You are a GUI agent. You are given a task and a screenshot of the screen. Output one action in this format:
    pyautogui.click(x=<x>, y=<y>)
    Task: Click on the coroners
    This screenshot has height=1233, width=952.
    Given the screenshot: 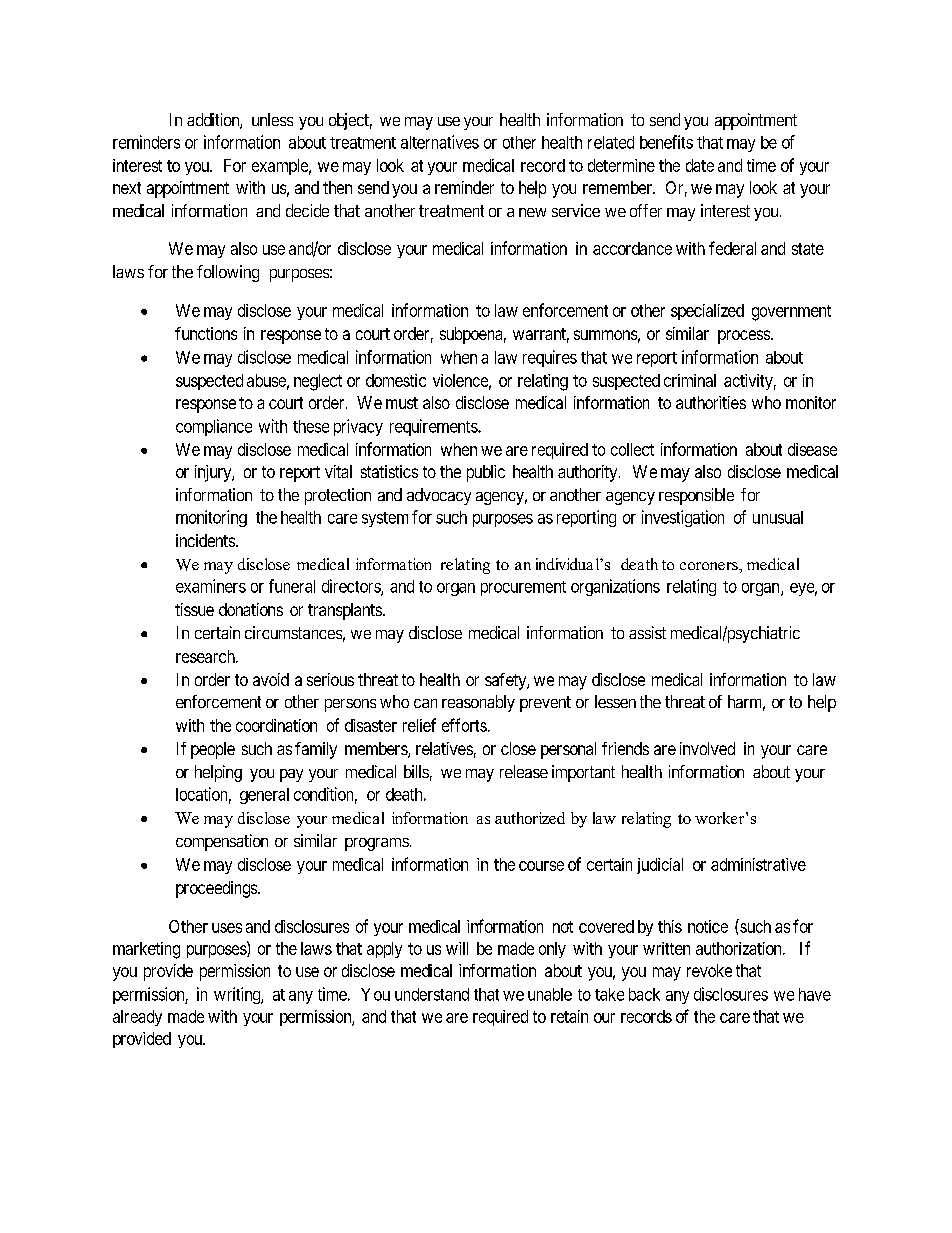 What is the action you would take?
    pyautogui.click(x=710, y=566)
